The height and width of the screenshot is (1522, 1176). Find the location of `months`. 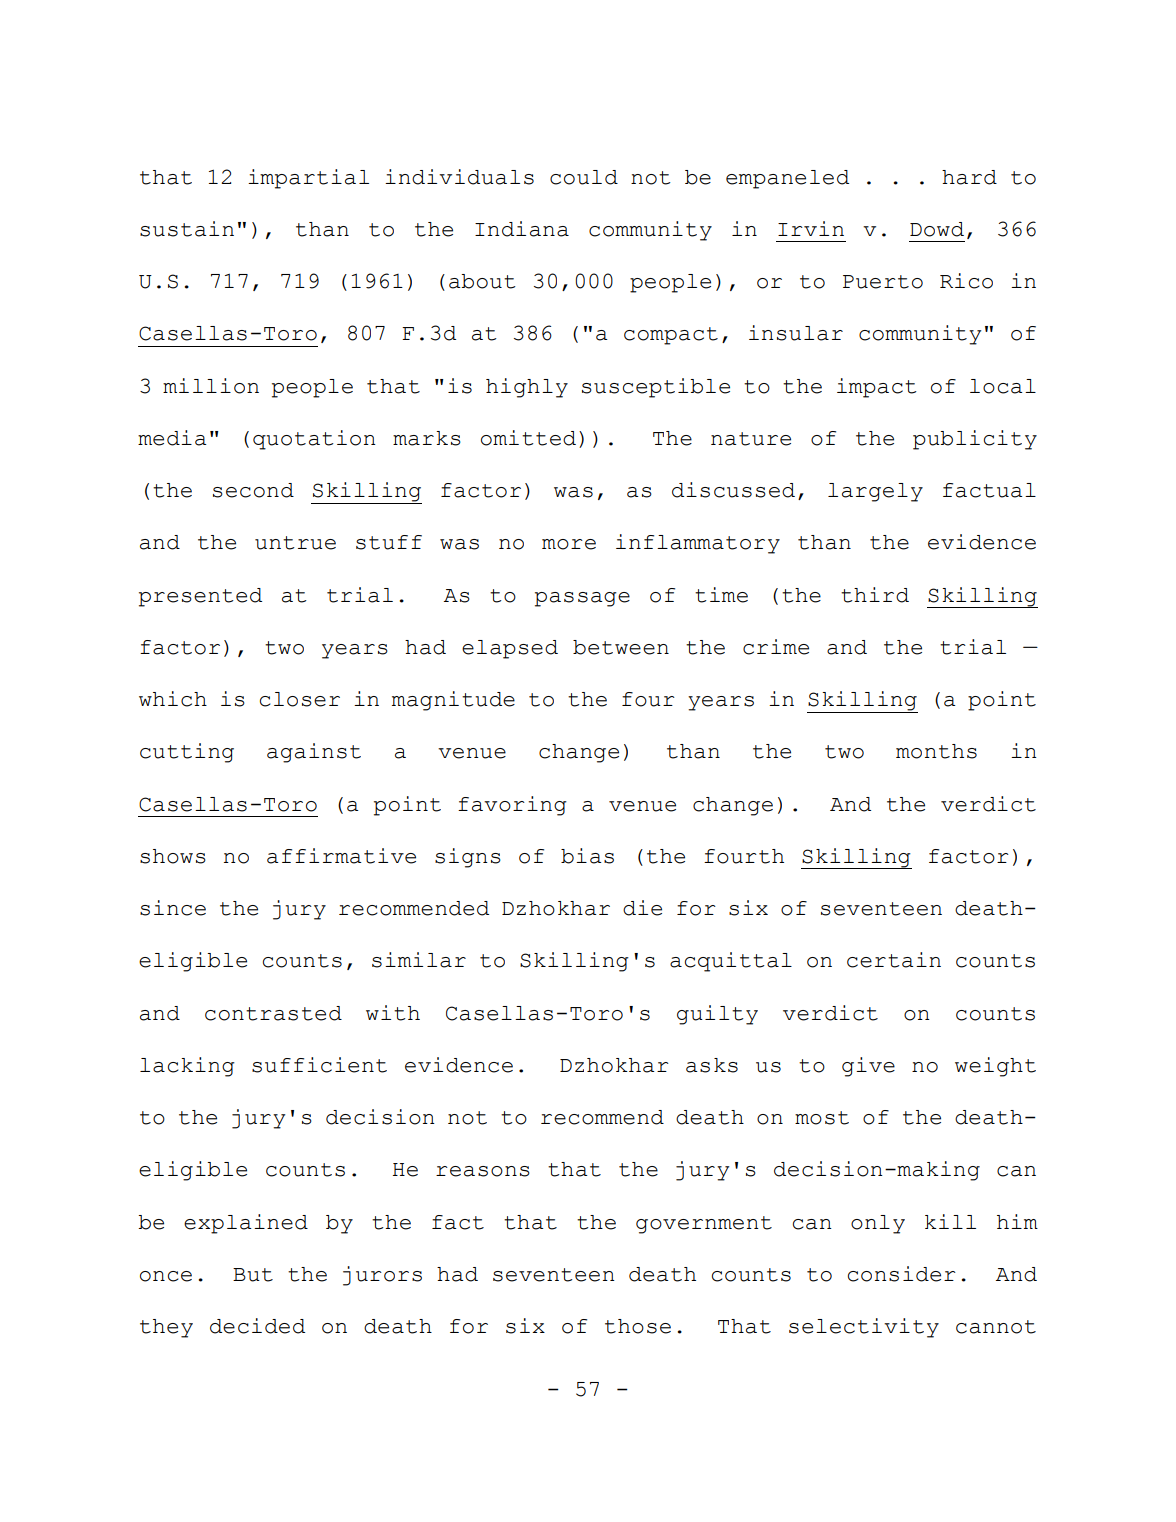

months is located at coordinates (936, 751).
